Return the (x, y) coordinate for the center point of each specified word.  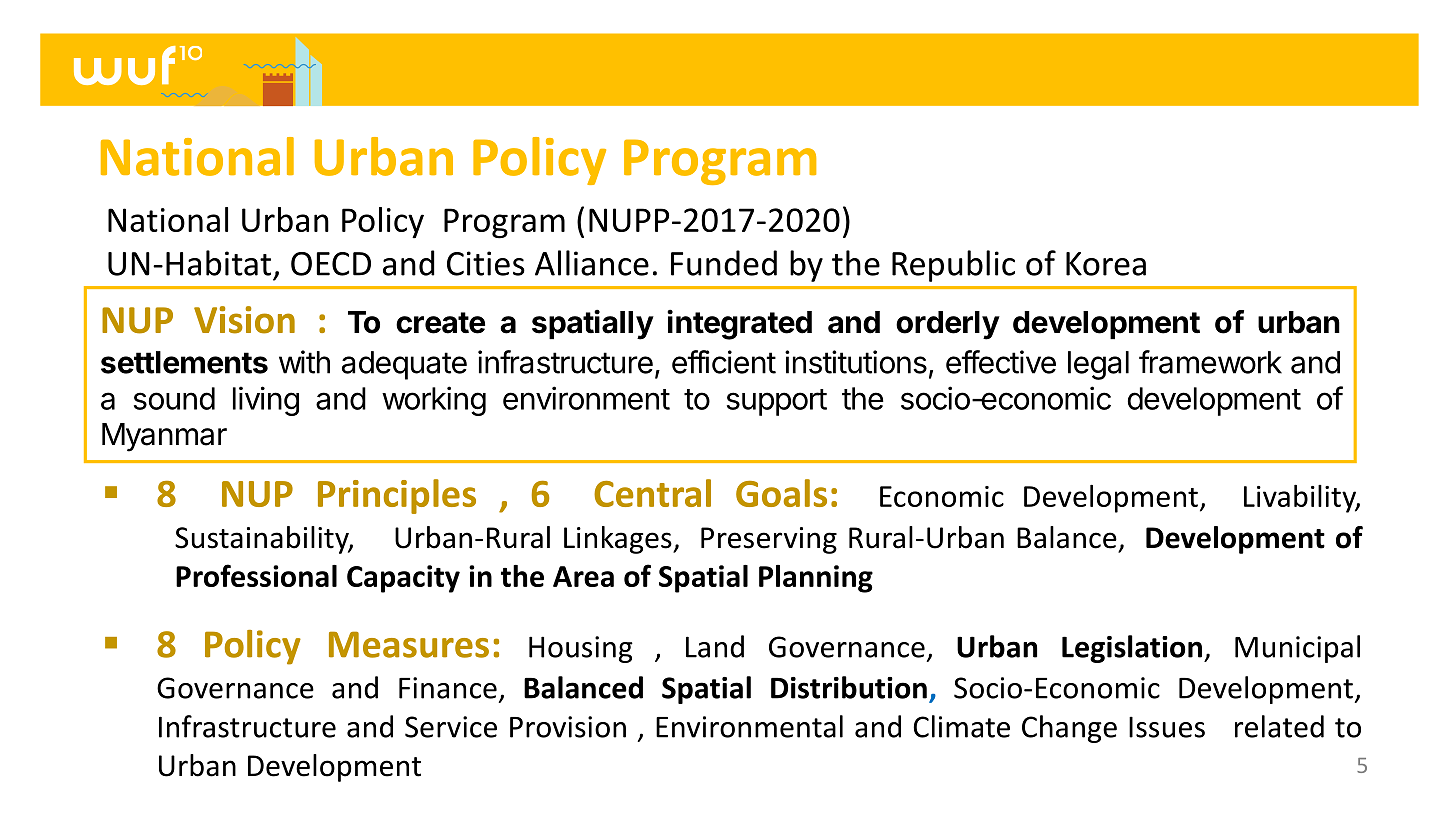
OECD (331, 264)
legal (1098, 365)
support (777, 402)
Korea (1106, 264)
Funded (724, 263)
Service (451, 727)
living (266, 401)
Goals (781, 493)
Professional (256, 575)
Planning (816, 579)
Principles (397, 496)
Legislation (1132, 649)
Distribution (849, 687)
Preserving (769, 540)
